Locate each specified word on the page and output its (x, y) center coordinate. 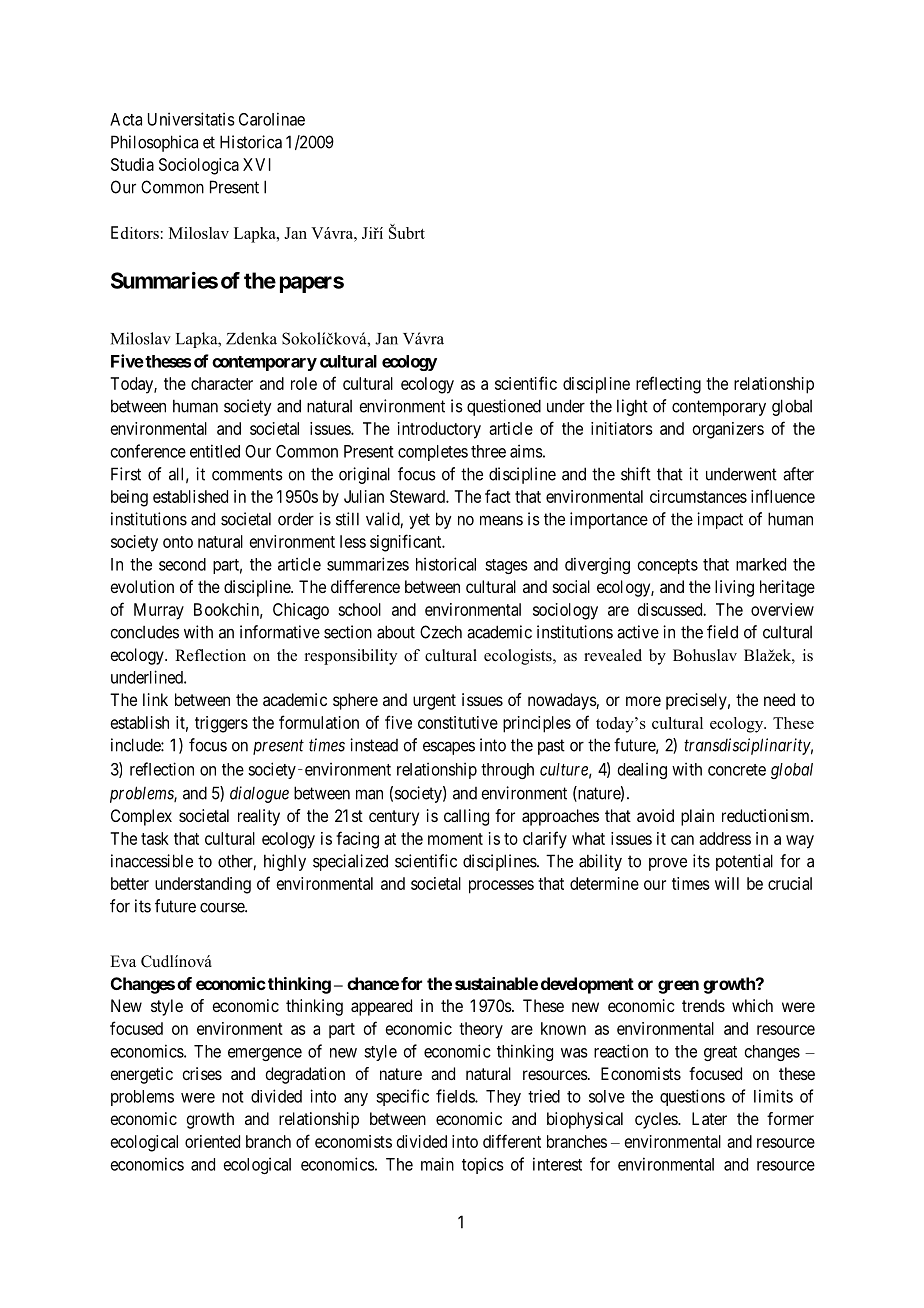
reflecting (668, 385)
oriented (212, 1141)
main (437, 1164)
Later (709, 1118)
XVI (257, 164)
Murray (159, 611)
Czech (441, 632)
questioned (504, 407)
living (734, 588)
